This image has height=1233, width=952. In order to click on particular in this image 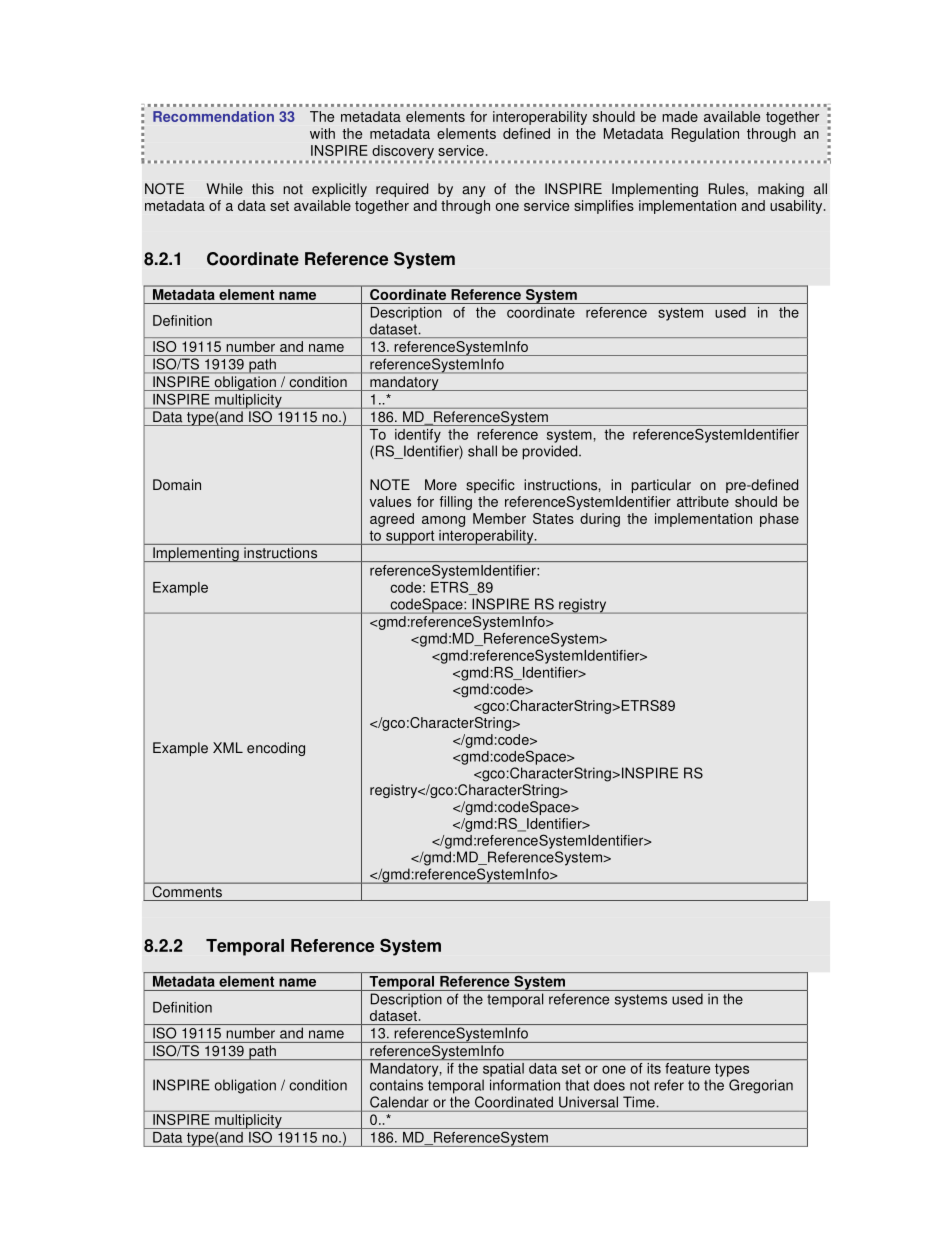, I will do `click(661, 486)`.
